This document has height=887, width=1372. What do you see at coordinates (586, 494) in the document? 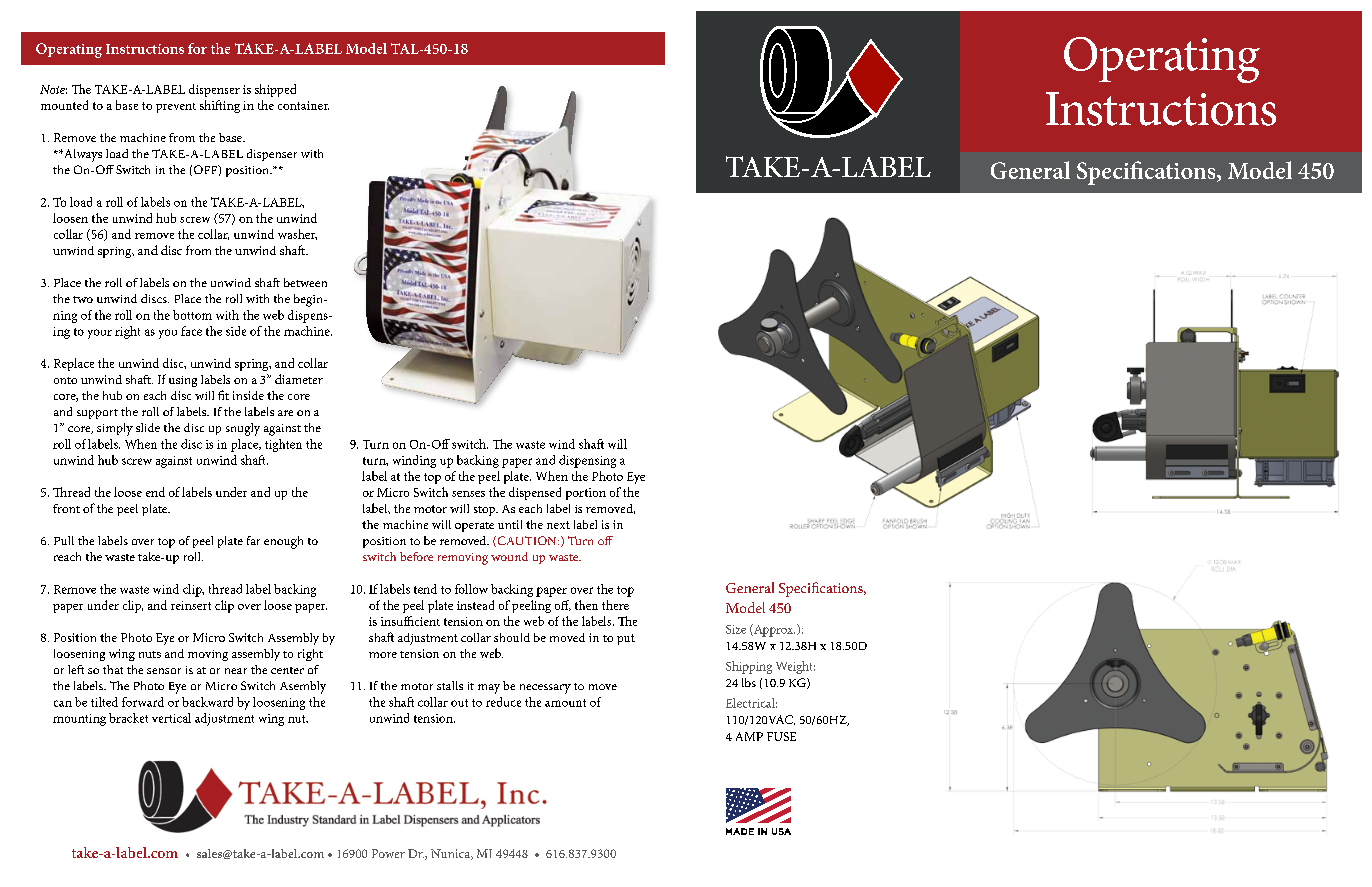
I see `portion` at bounding box center [586, 494].
